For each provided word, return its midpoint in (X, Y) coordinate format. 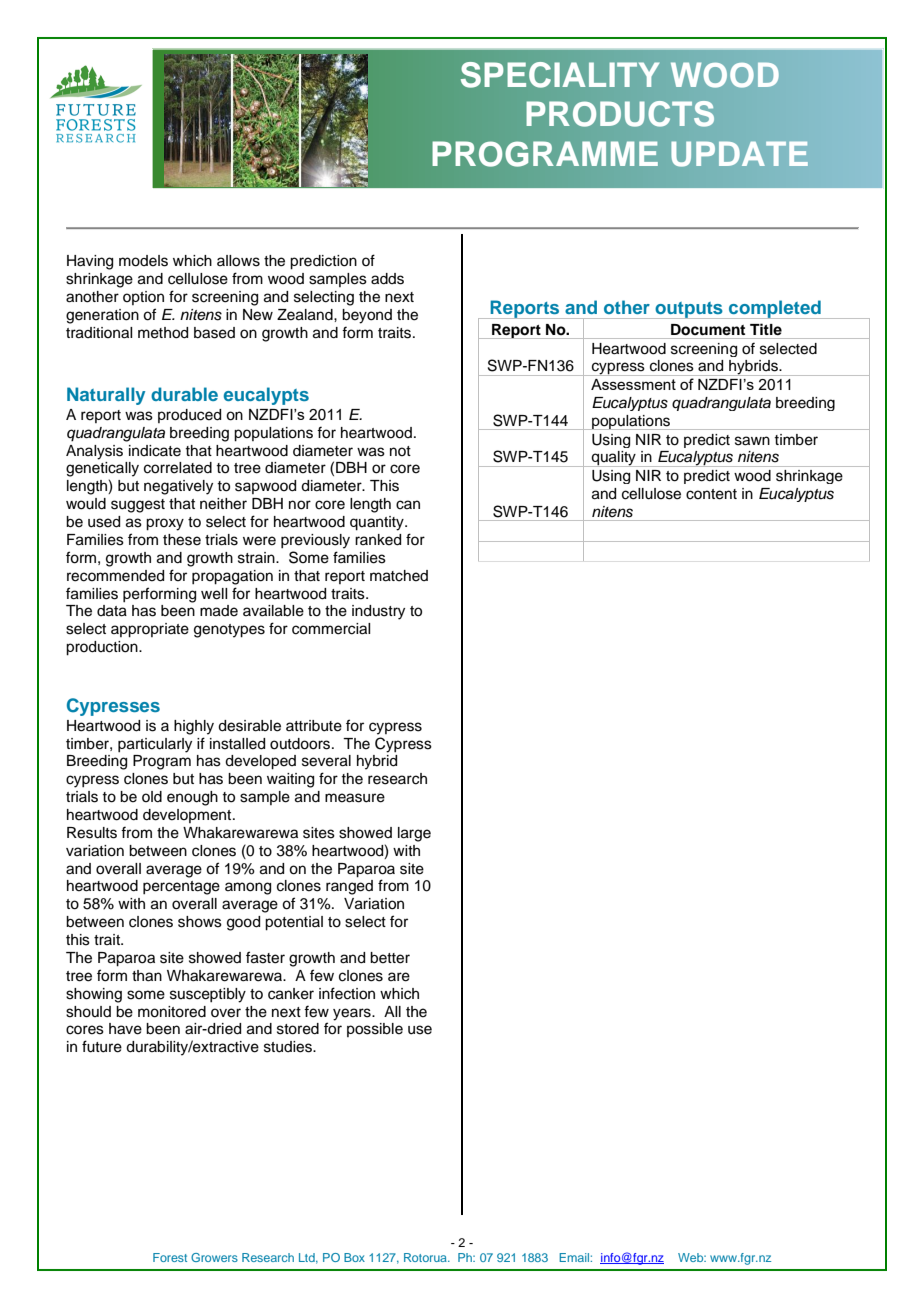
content (711, 494)
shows (200, 922)
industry (378, 612)
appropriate (150, 630)
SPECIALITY (560, 75)
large (414, 834)
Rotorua (426, 1257)
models (143, 261)
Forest (170, 1257)
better (390, 958)
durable (184, 394)
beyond (367, 316)
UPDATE (740, 154)
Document (708, 330)
